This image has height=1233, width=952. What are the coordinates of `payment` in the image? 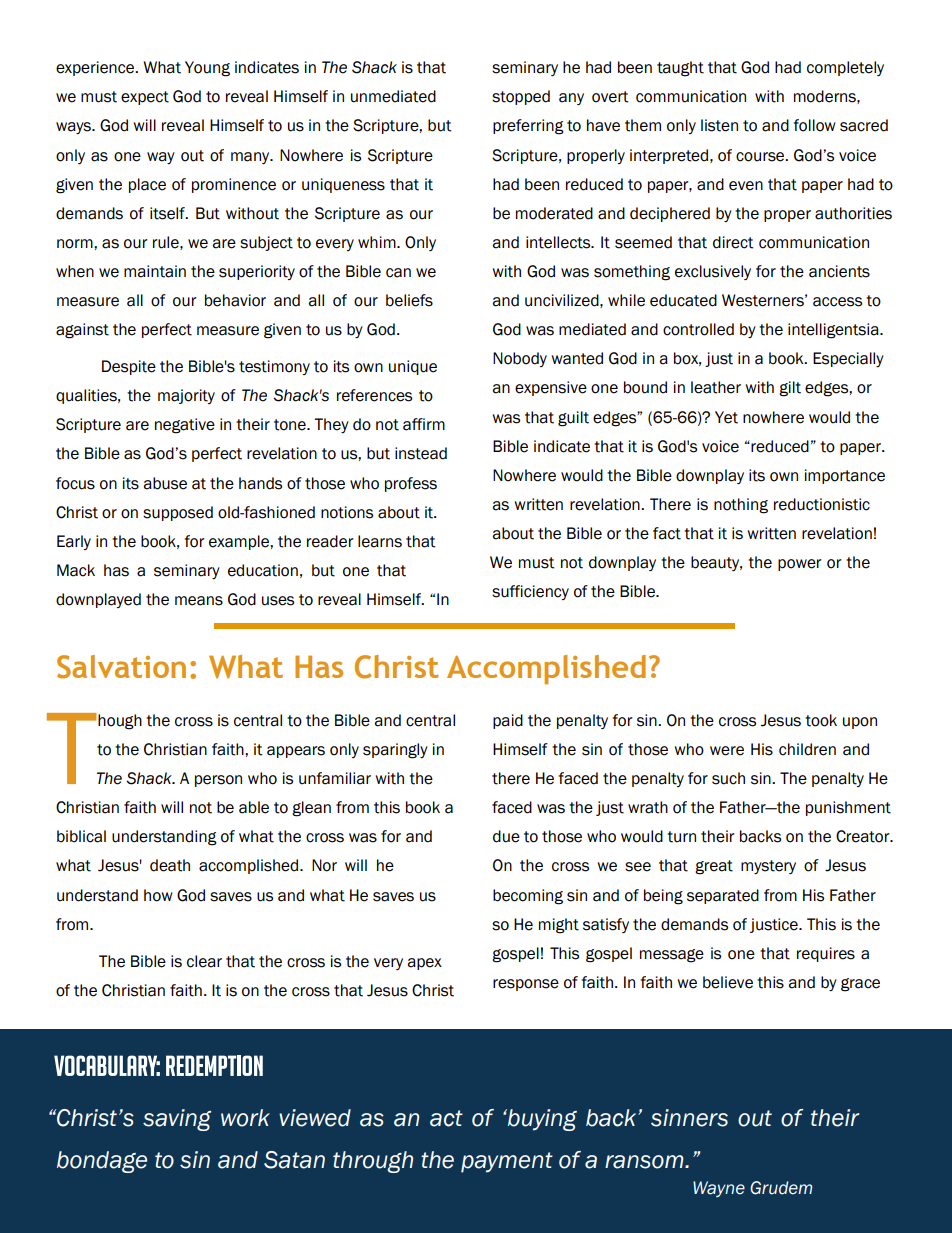 It's located at (507, 1162).
